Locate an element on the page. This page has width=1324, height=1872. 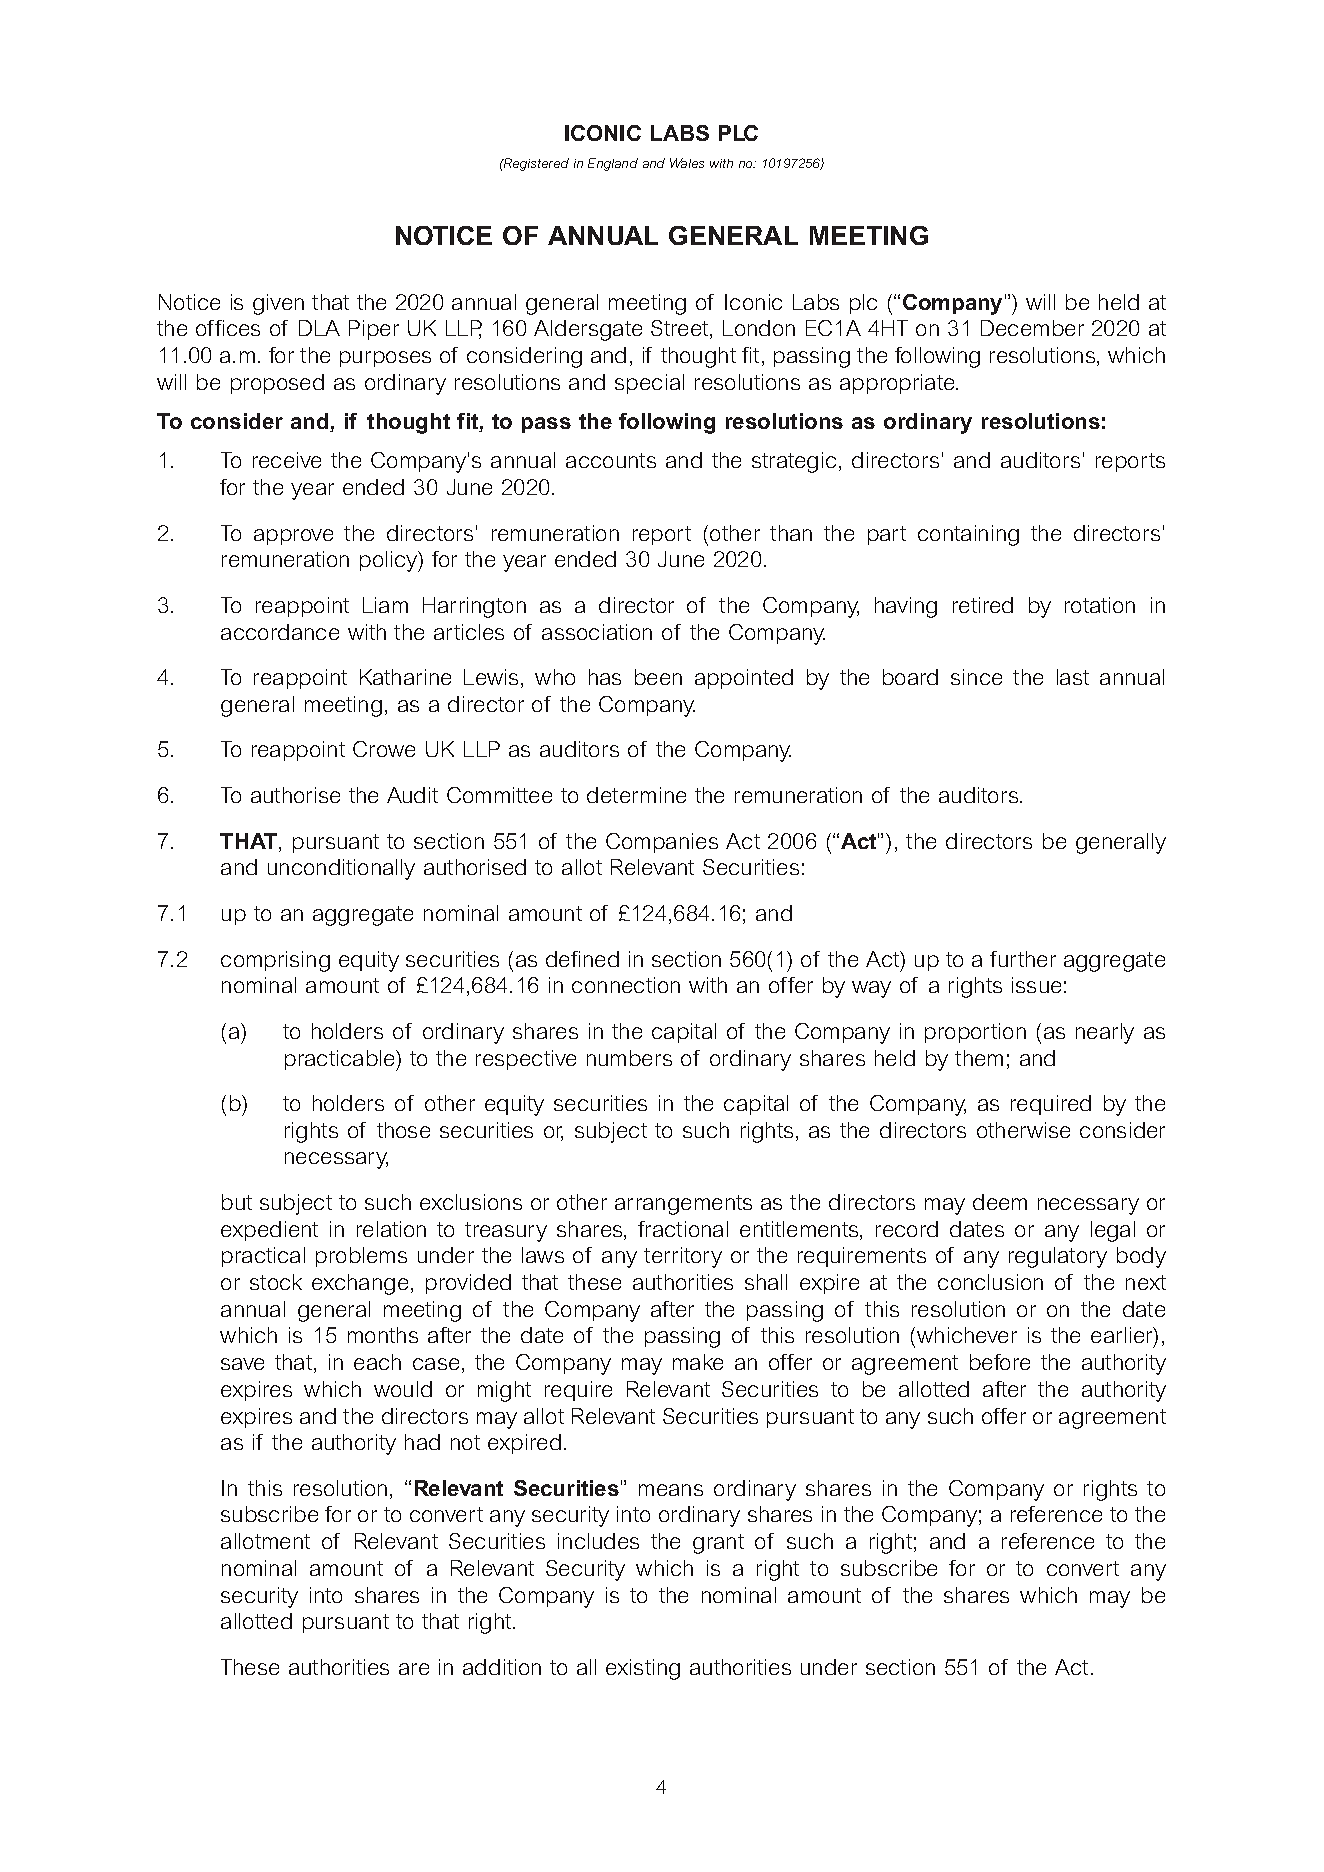
given is located at coordinates (278, 304).
